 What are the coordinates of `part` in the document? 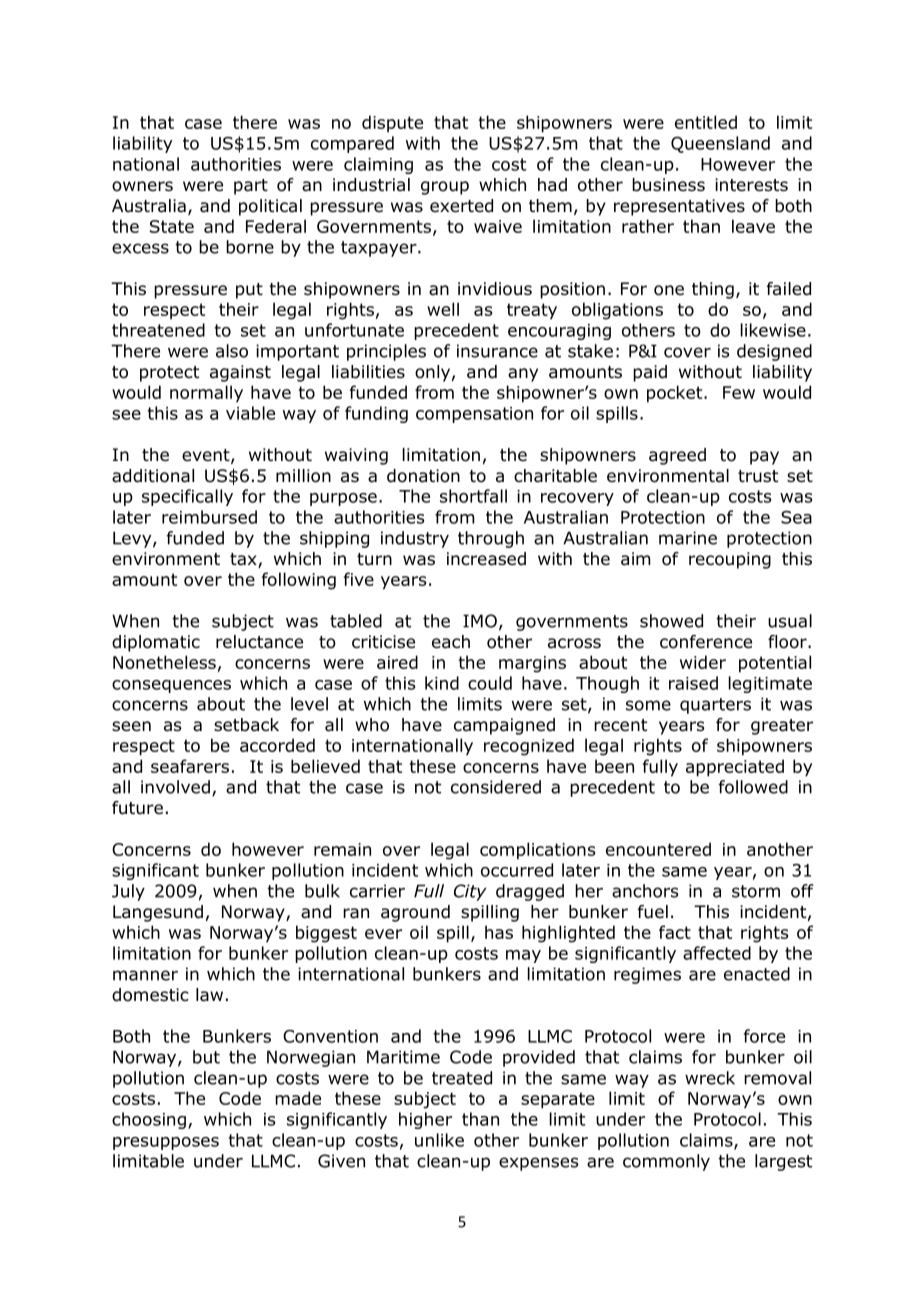 It's located at (251, 187).
